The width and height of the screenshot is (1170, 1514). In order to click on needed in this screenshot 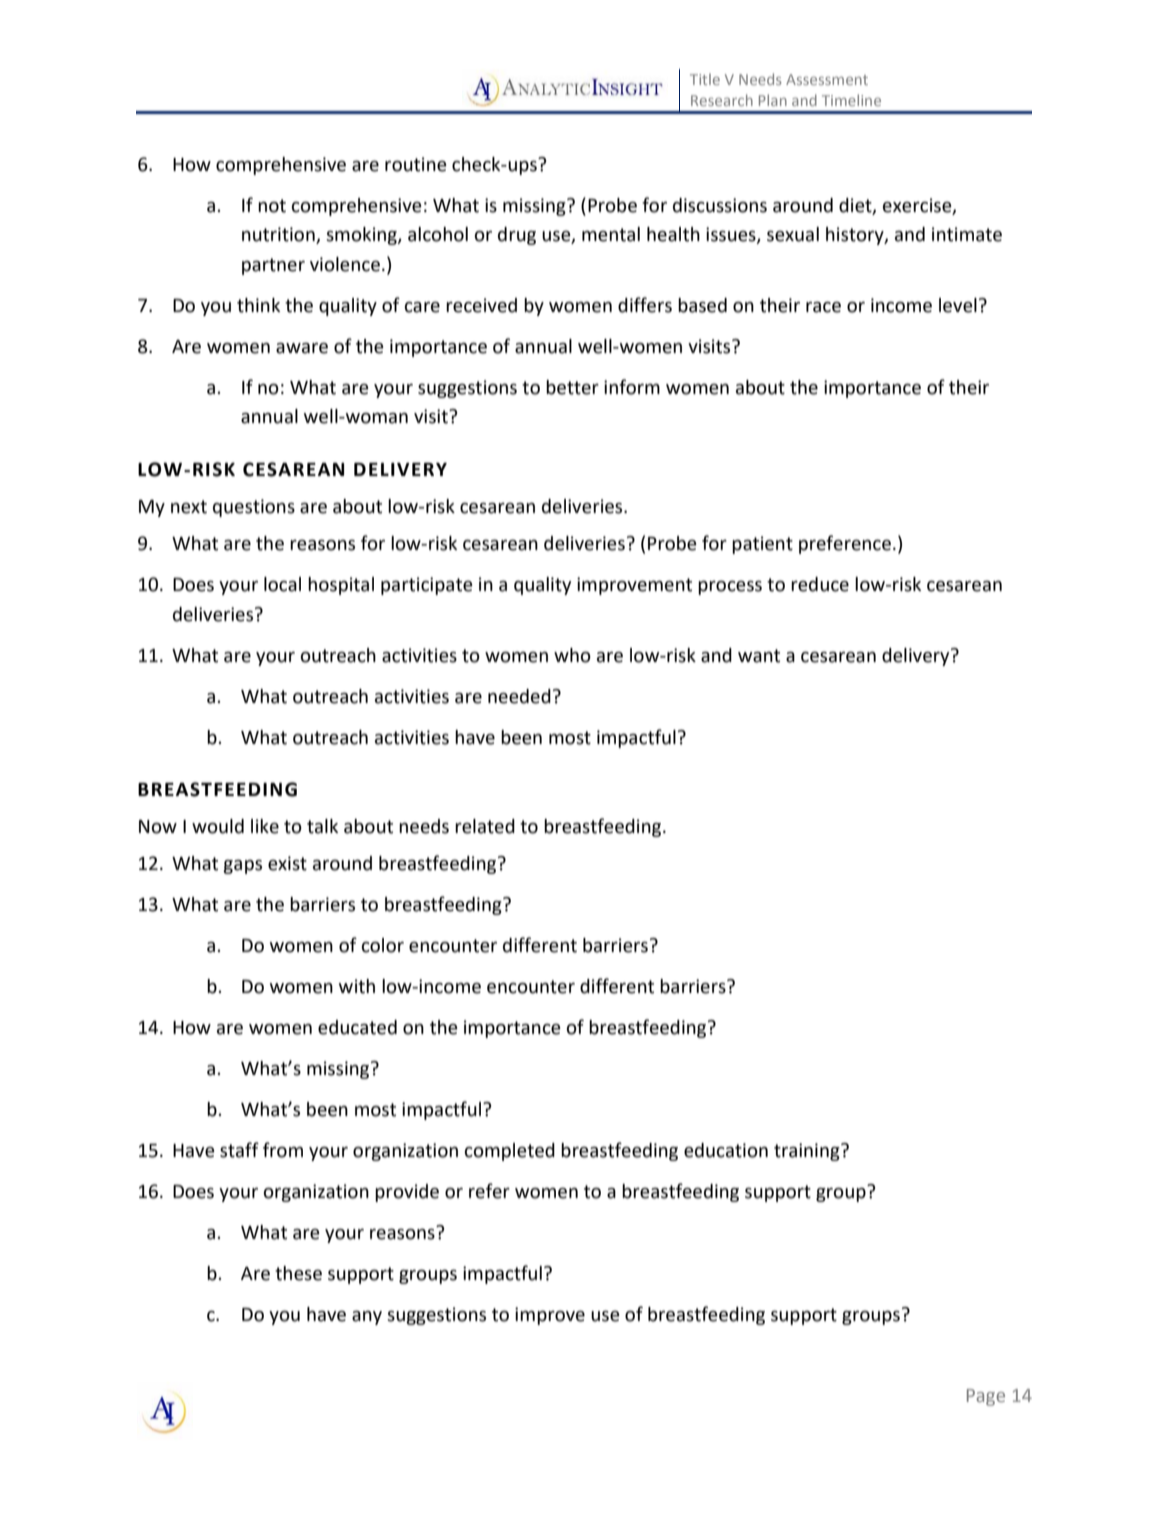, I will do `click(519, 696)`.
